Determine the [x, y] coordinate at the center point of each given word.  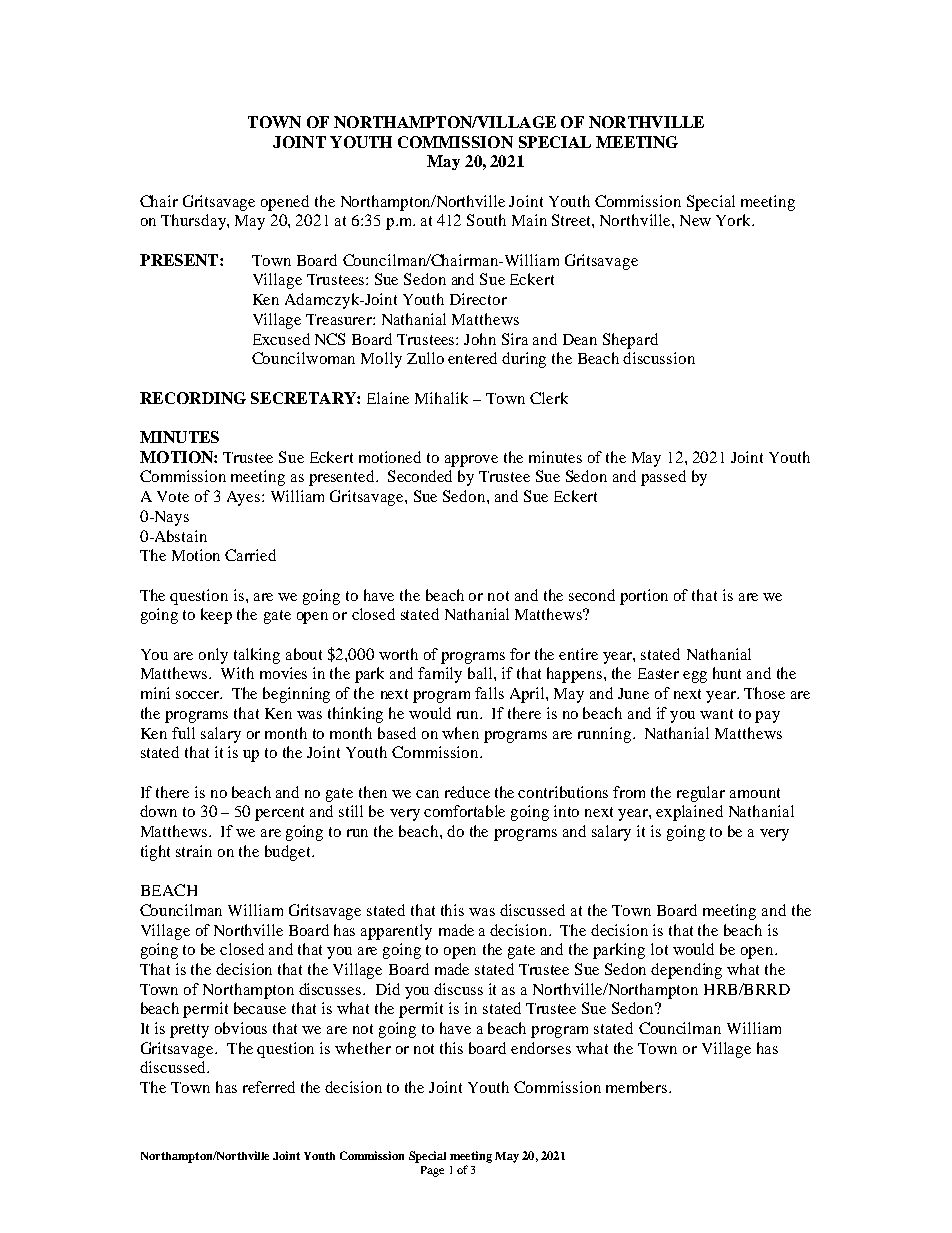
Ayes [245, 498]
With [237, 673]
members [638, 1087]
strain [194, 851]
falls [489, 693]
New [695, 220]
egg [695, 677]
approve [471, 461]
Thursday [194, 222]
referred [269, 1087]
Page [432, 1171]
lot [659, 949]
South [486, 220]
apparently [396, 932]
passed [663, 478]
